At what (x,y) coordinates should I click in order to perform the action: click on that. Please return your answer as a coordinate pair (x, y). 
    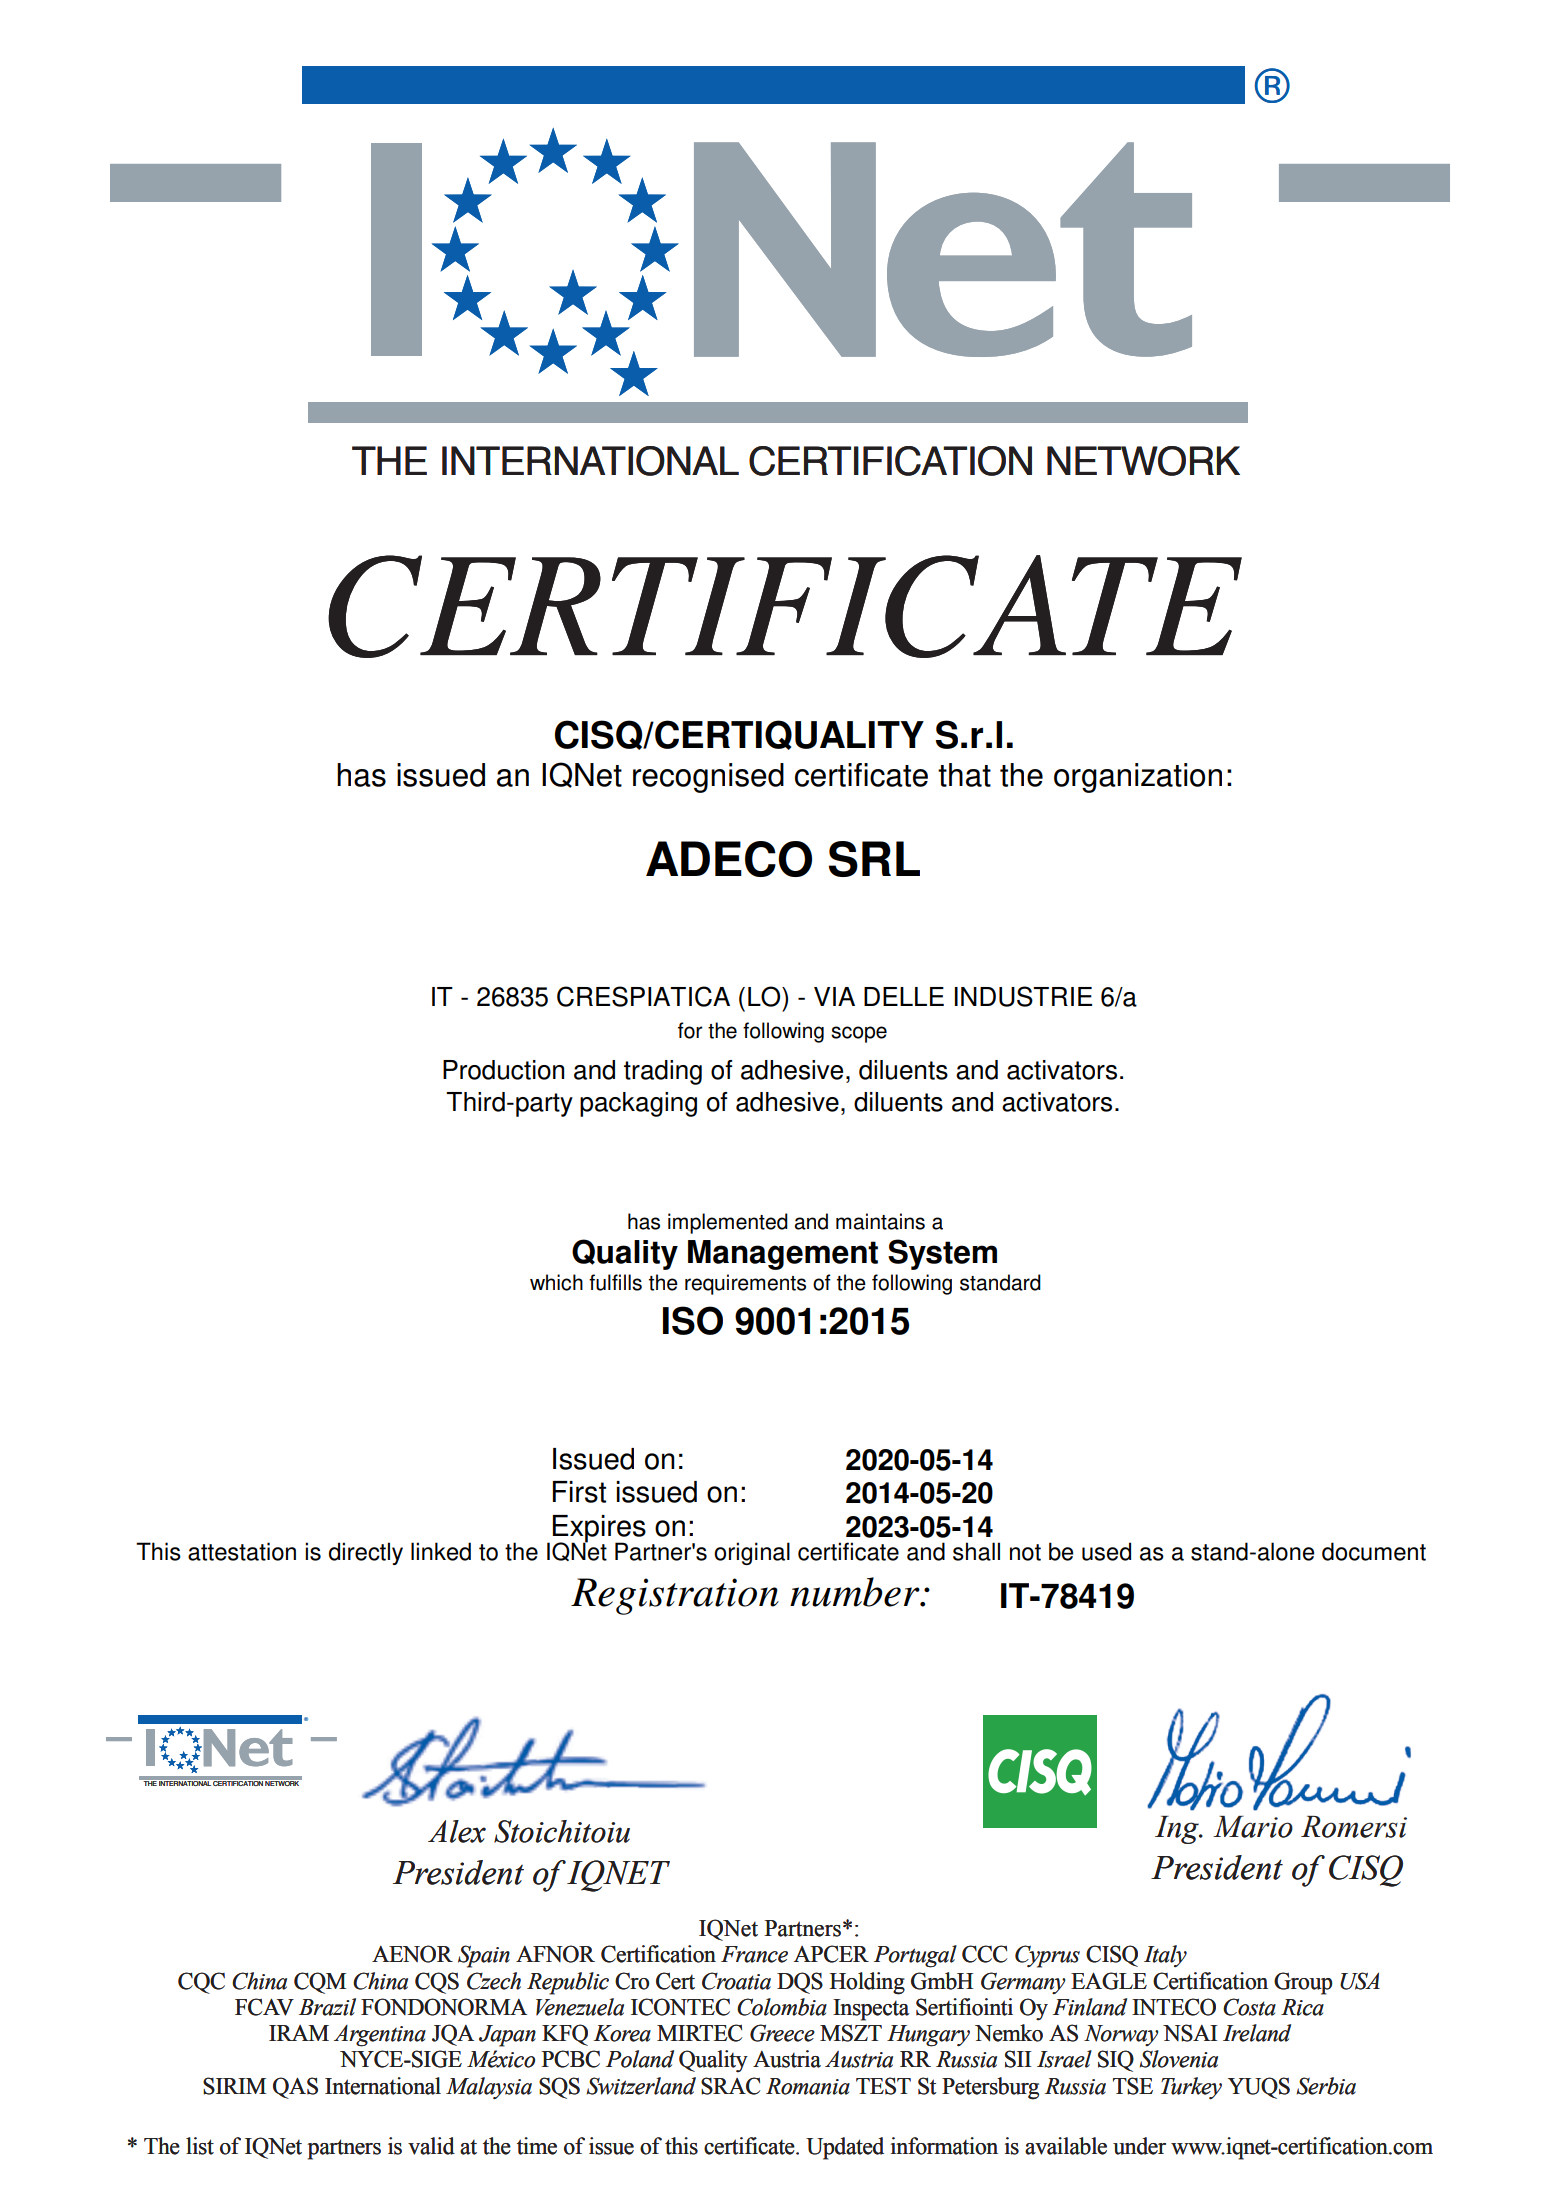
    Looking at the image, I should click on (964, 775).
